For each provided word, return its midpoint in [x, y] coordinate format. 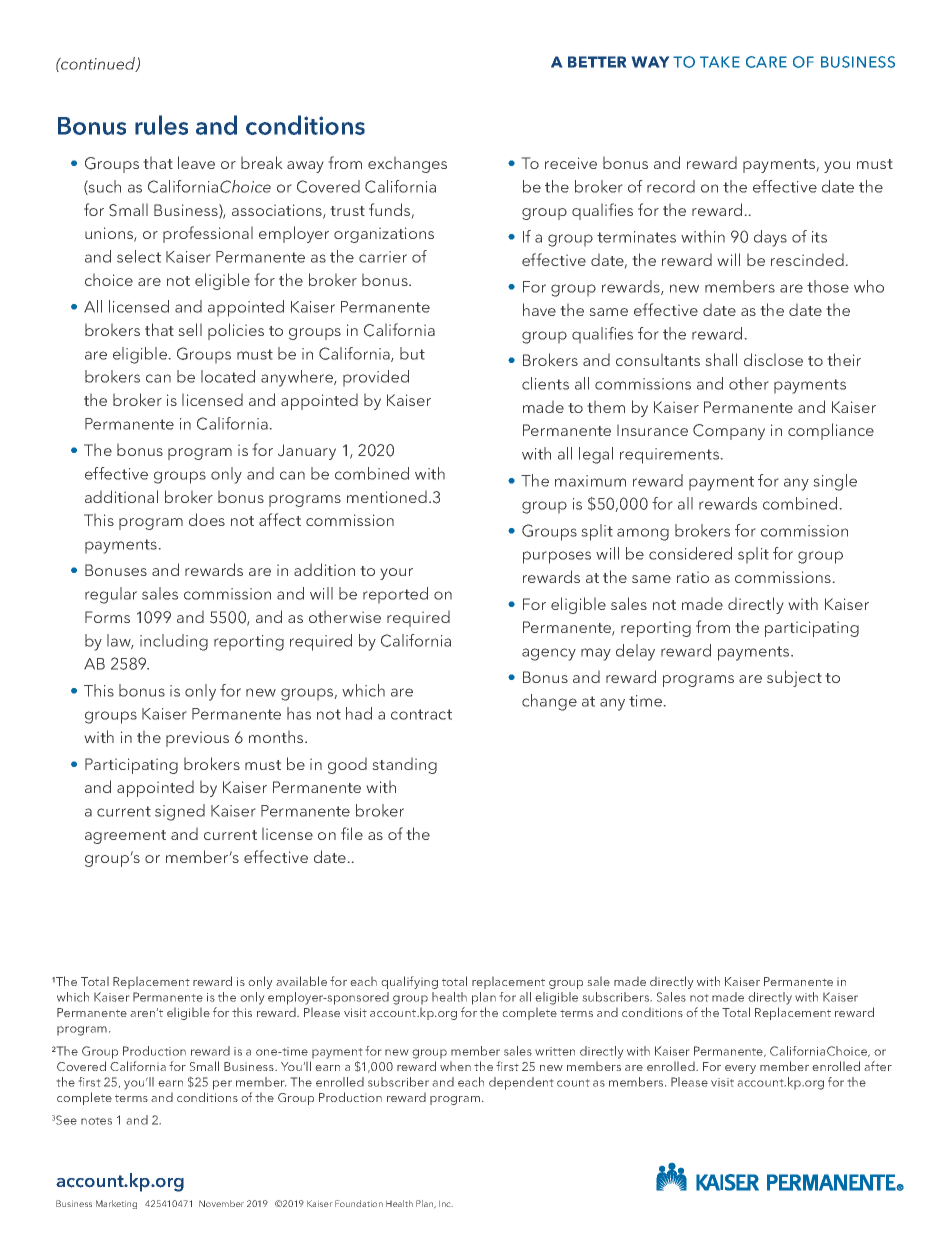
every [740, 1069]
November [221, 1203]
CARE [766, 62]
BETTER [597, 62]
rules [161, 125]
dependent [521, 1083]
